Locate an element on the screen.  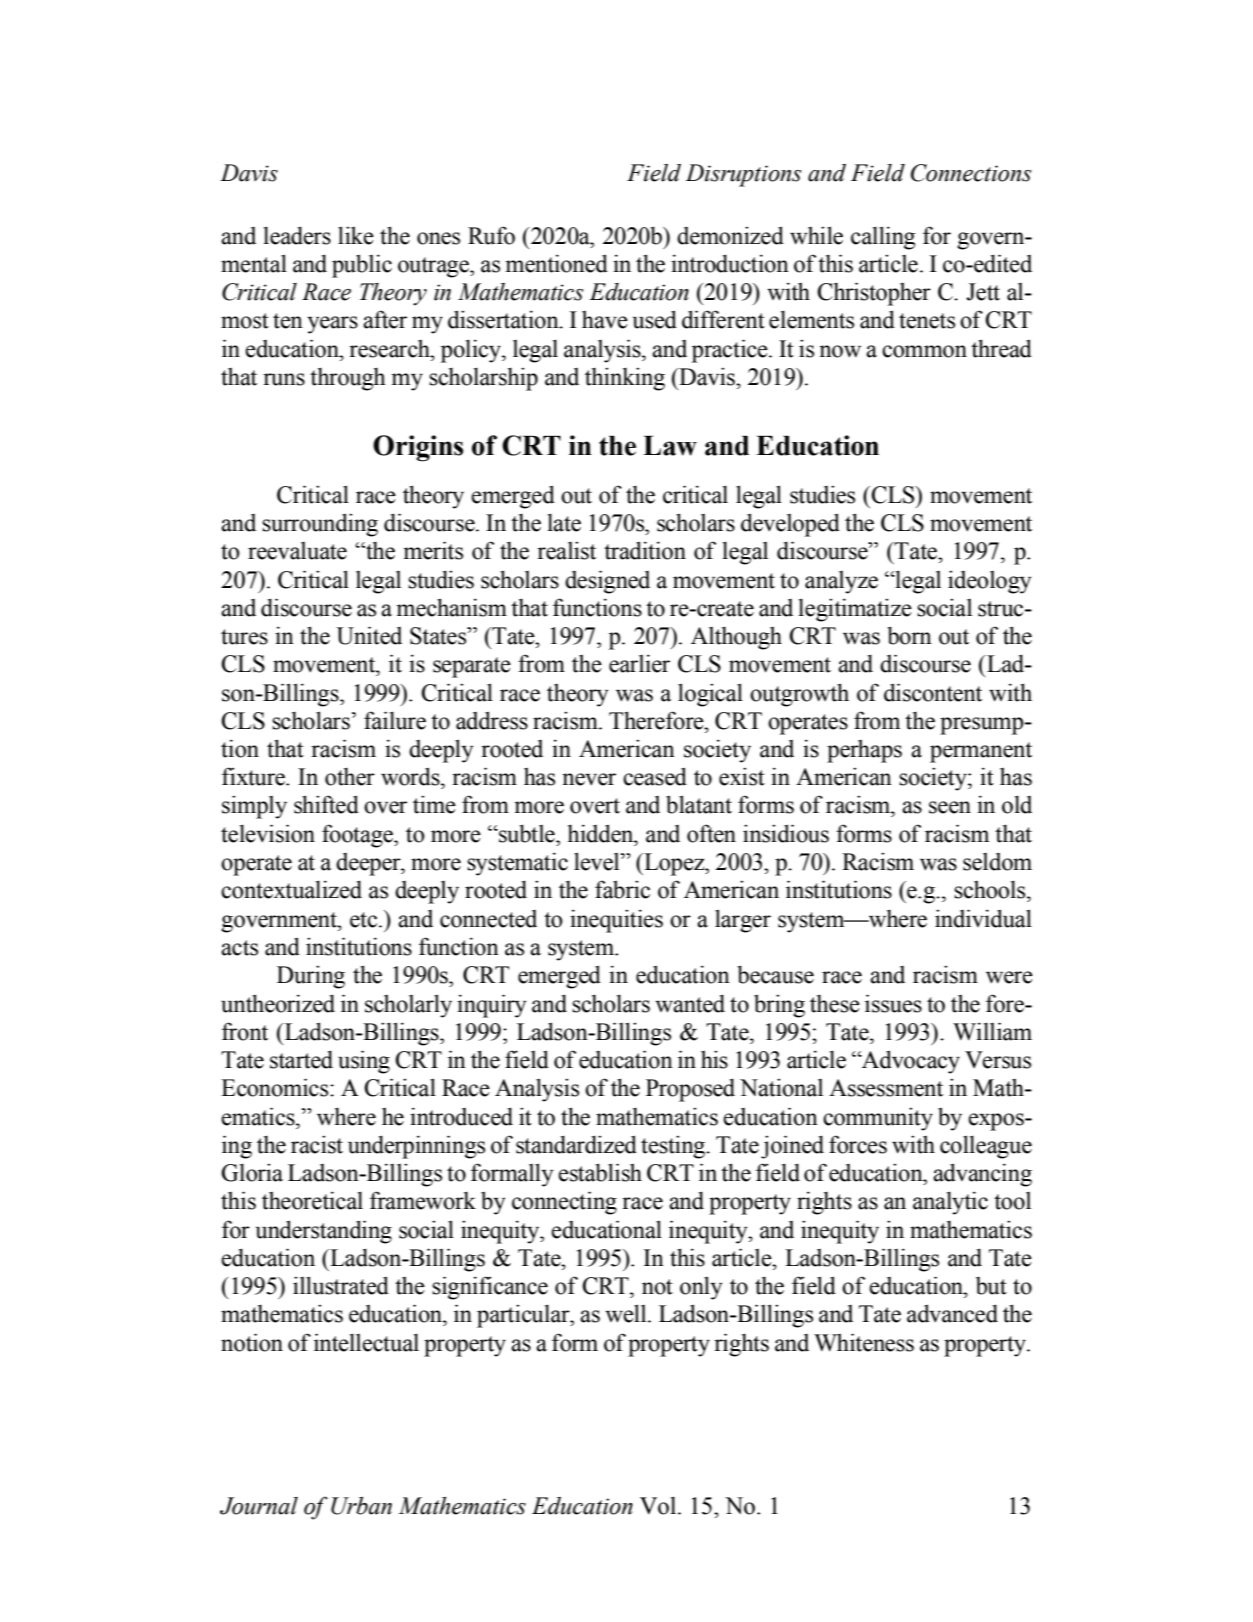
Advocacy is located at coordinates (910, 1062).
